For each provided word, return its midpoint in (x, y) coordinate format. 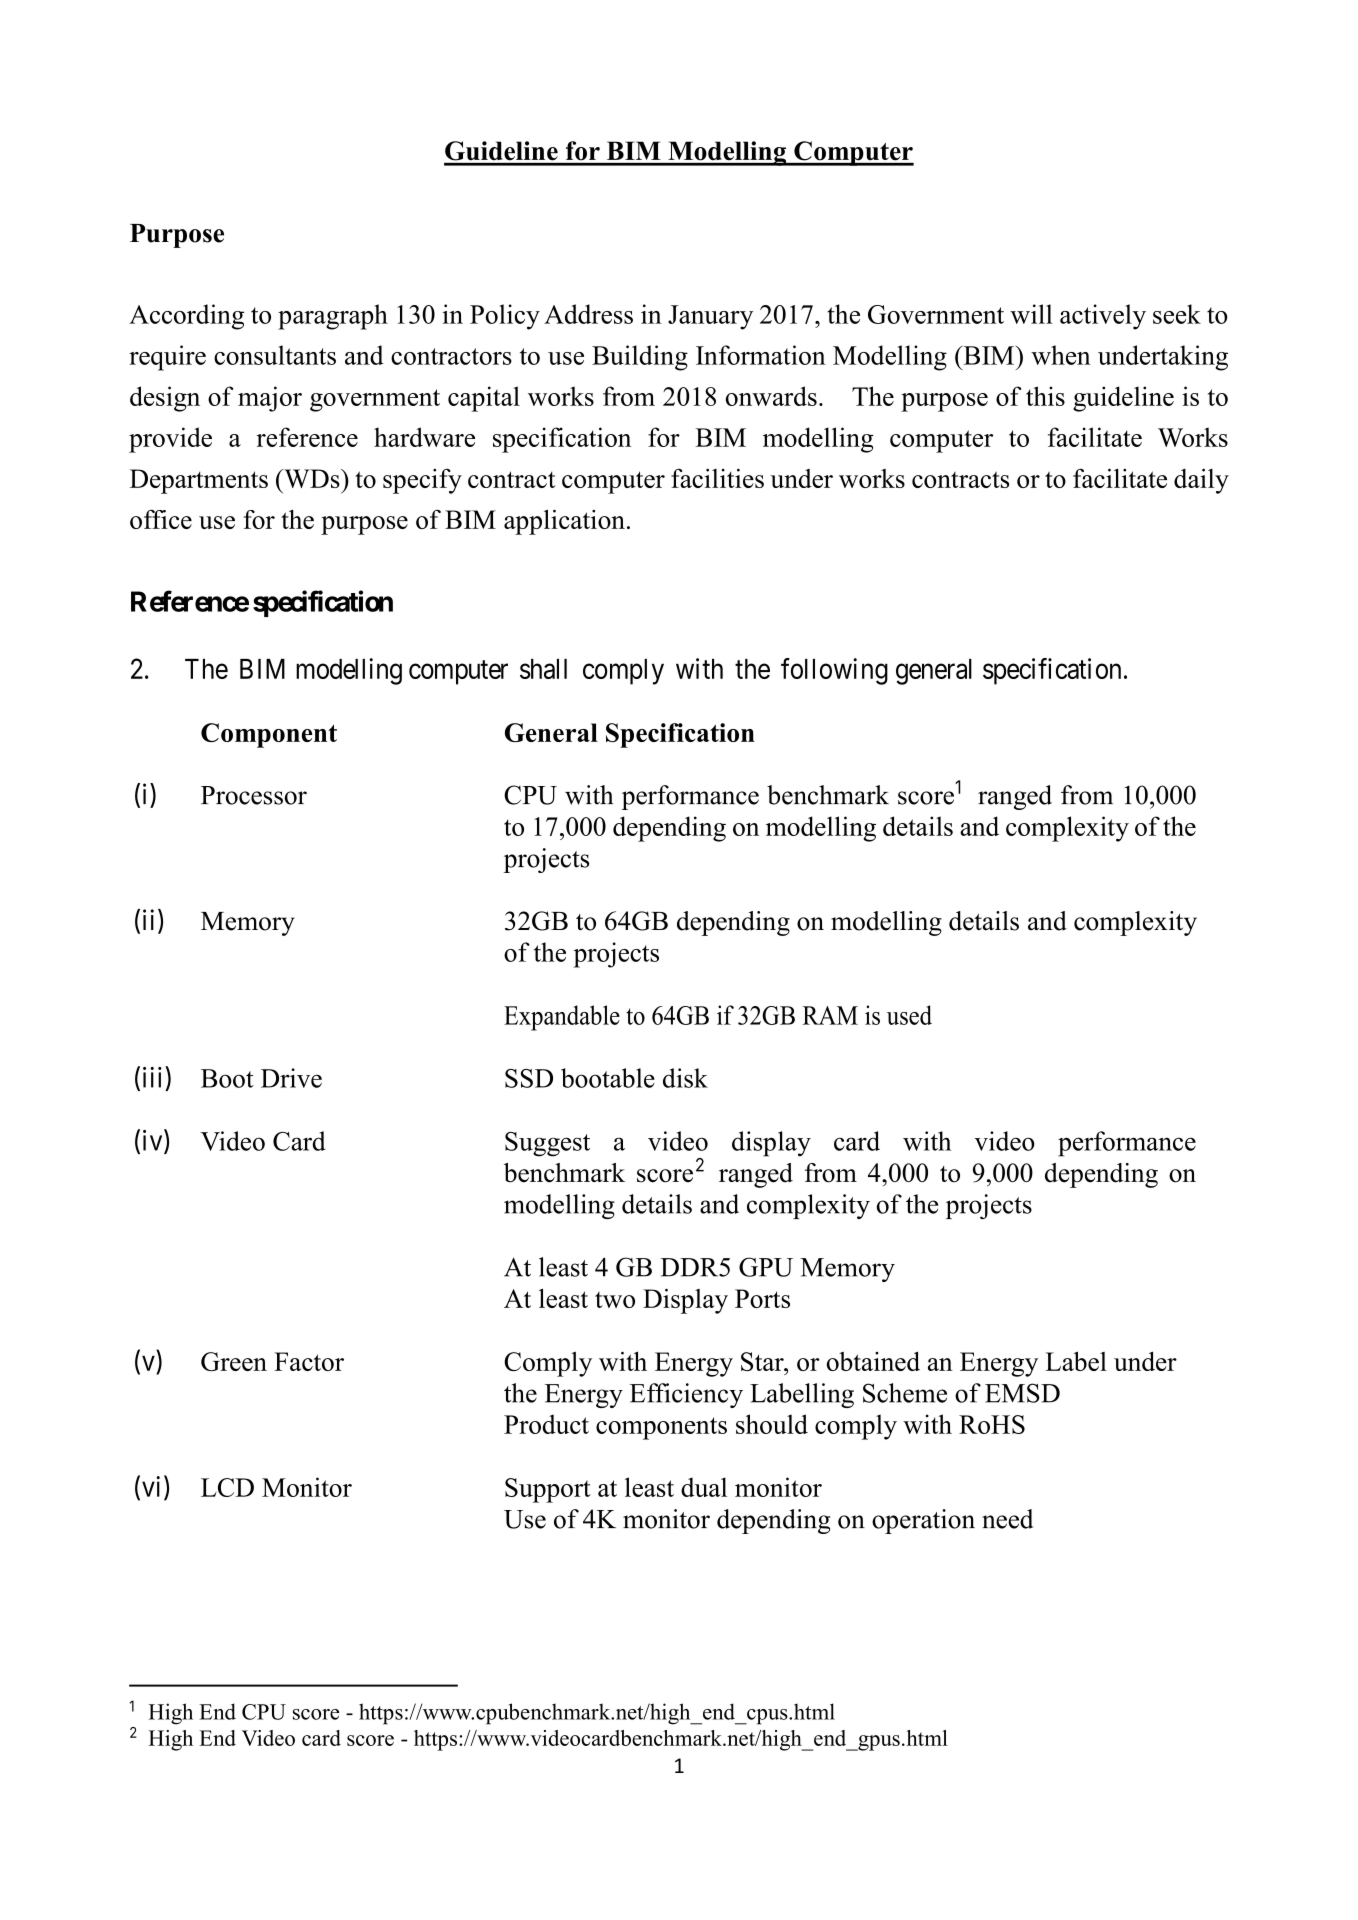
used (909, 1015)
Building (640, 358)
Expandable (562, 1018)
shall (543, 669)
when (1061, 355)
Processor (254, 795)
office (161, 519)
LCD (227, 1487)
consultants (275, 355)
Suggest (547, 1144)
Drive (291, 1078)
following (834, 671)
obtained (873, 1361)
